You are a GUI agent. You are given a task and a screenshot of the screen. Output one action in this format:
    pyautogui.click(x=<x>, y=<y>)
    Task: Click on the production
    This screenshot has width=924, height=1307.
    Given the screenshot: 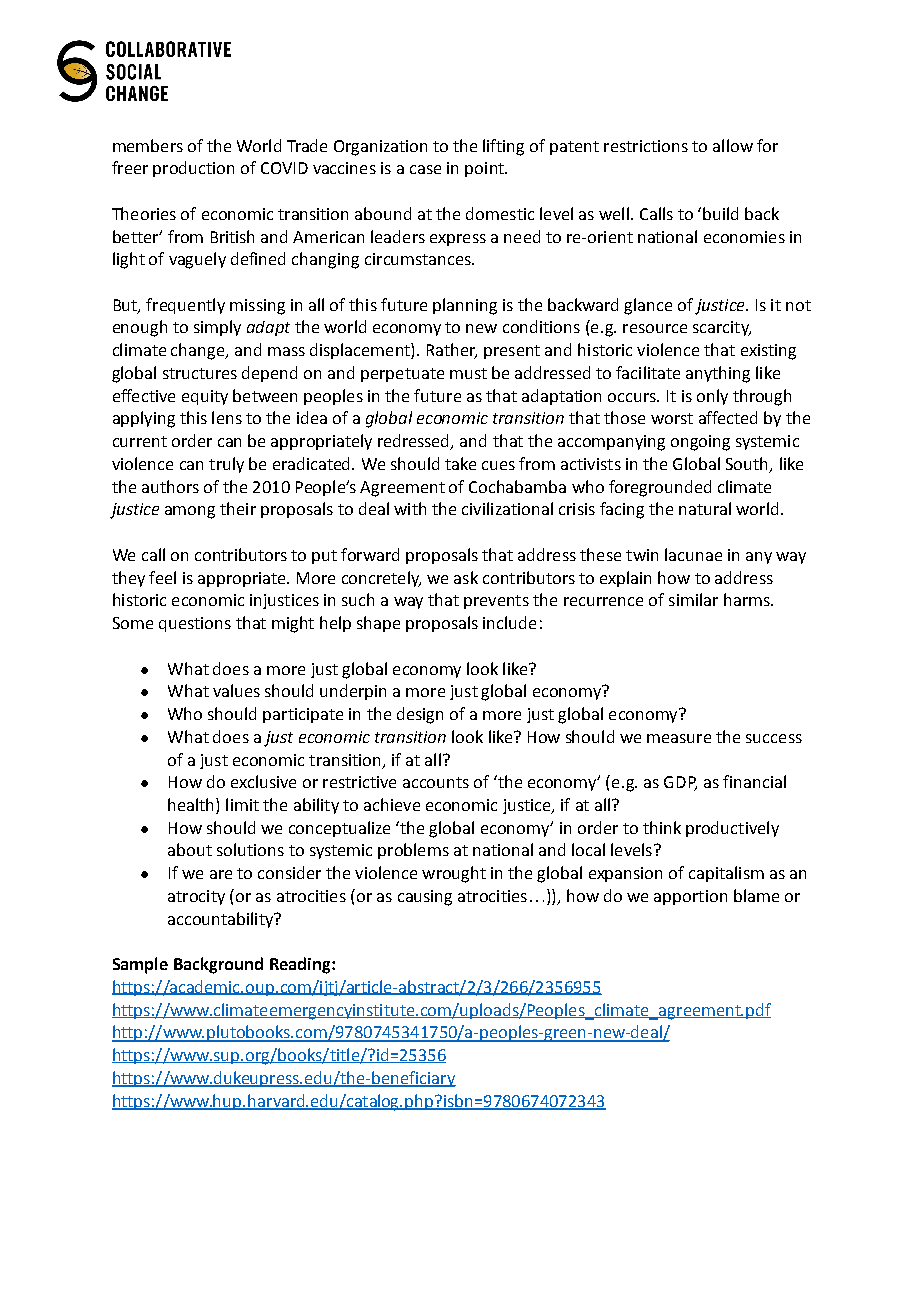 What is the action you would take?
    pyautogui.click(x=193, y=169)
